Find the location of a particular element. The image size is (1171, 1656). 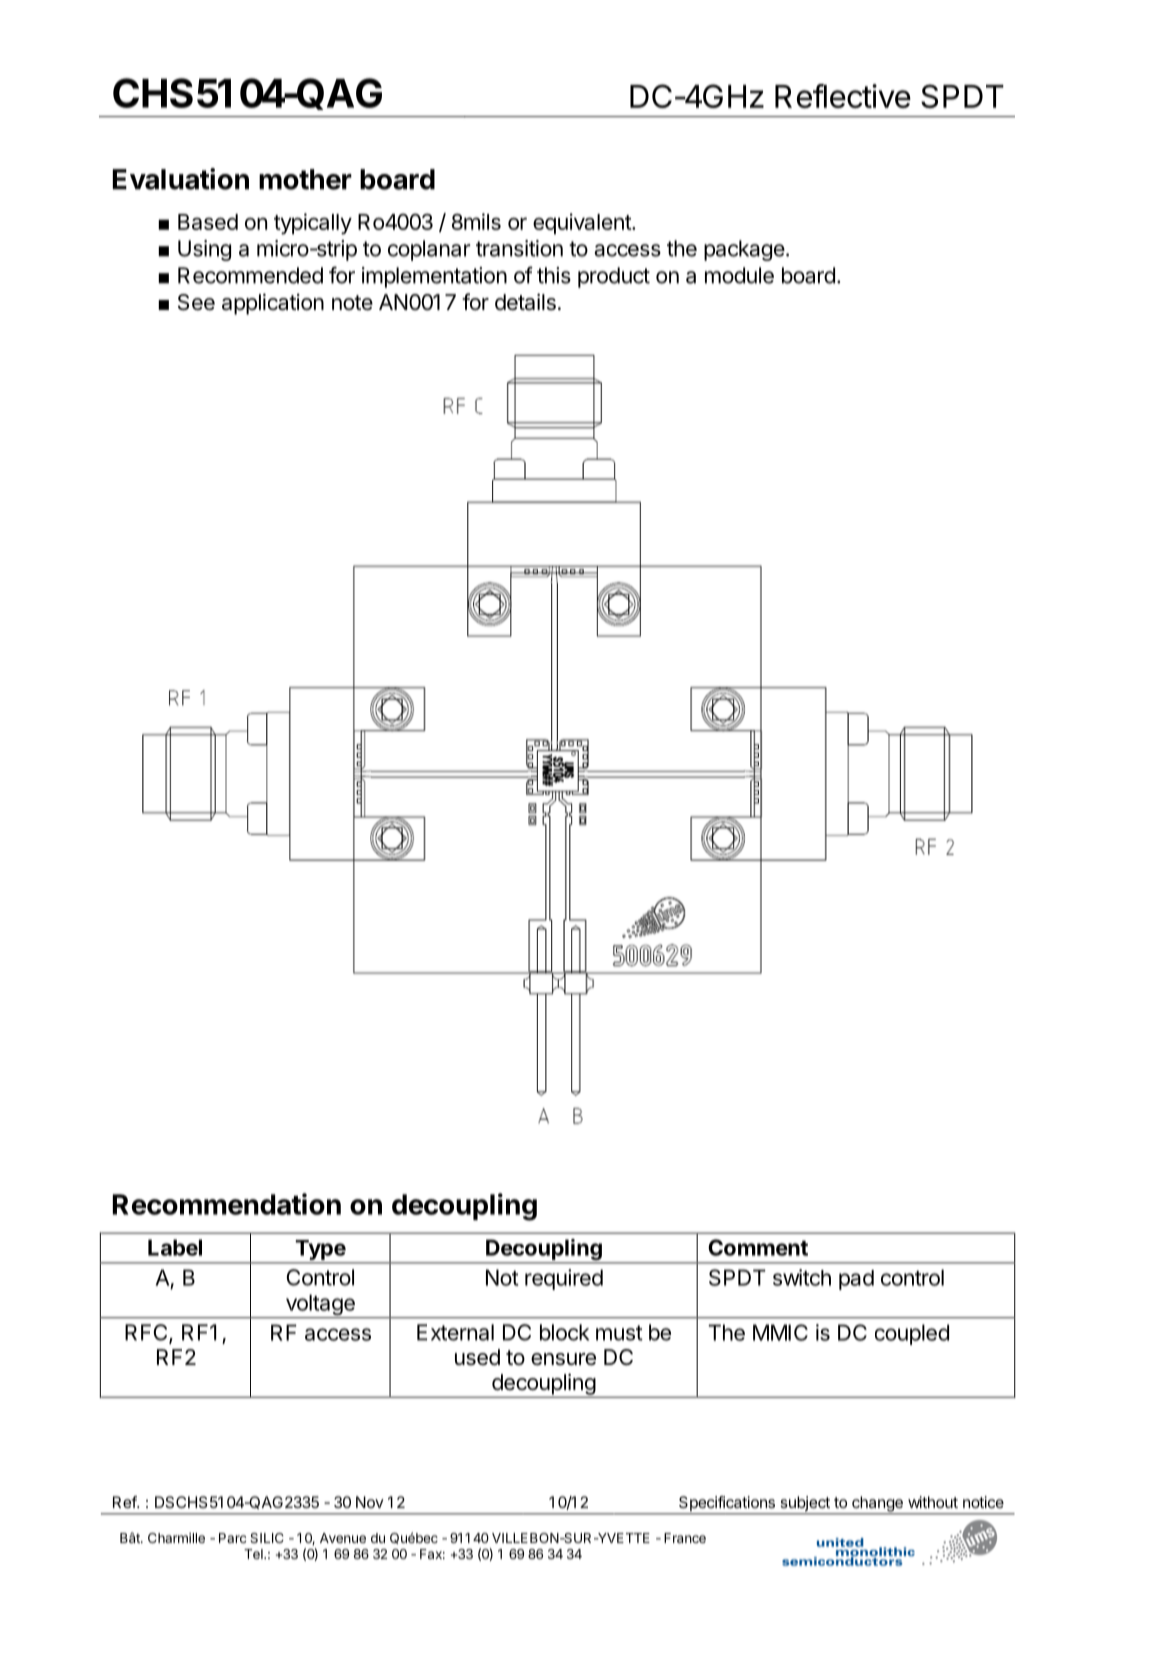

equivalent is located at coordinates (583, 223).
